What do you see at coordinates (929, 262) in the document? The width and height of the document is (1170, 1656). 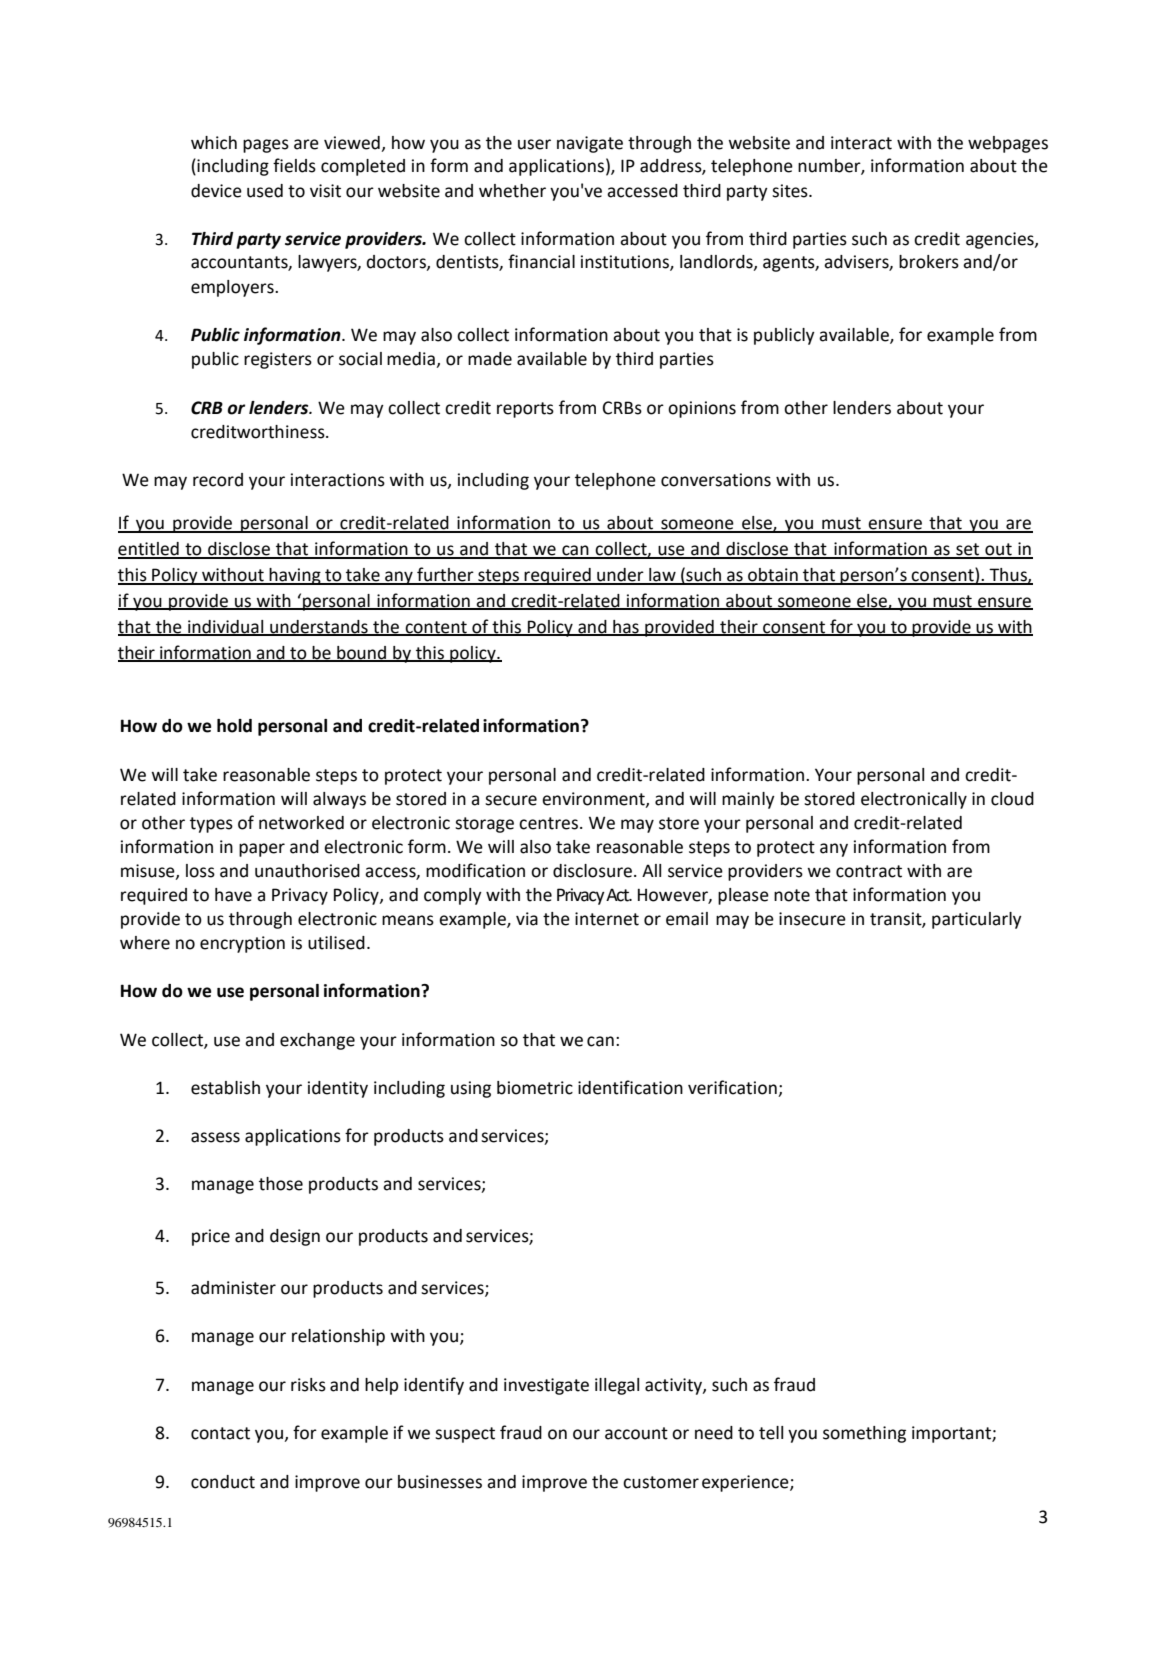 I see `brokers` at bounding box center [929, 262].
